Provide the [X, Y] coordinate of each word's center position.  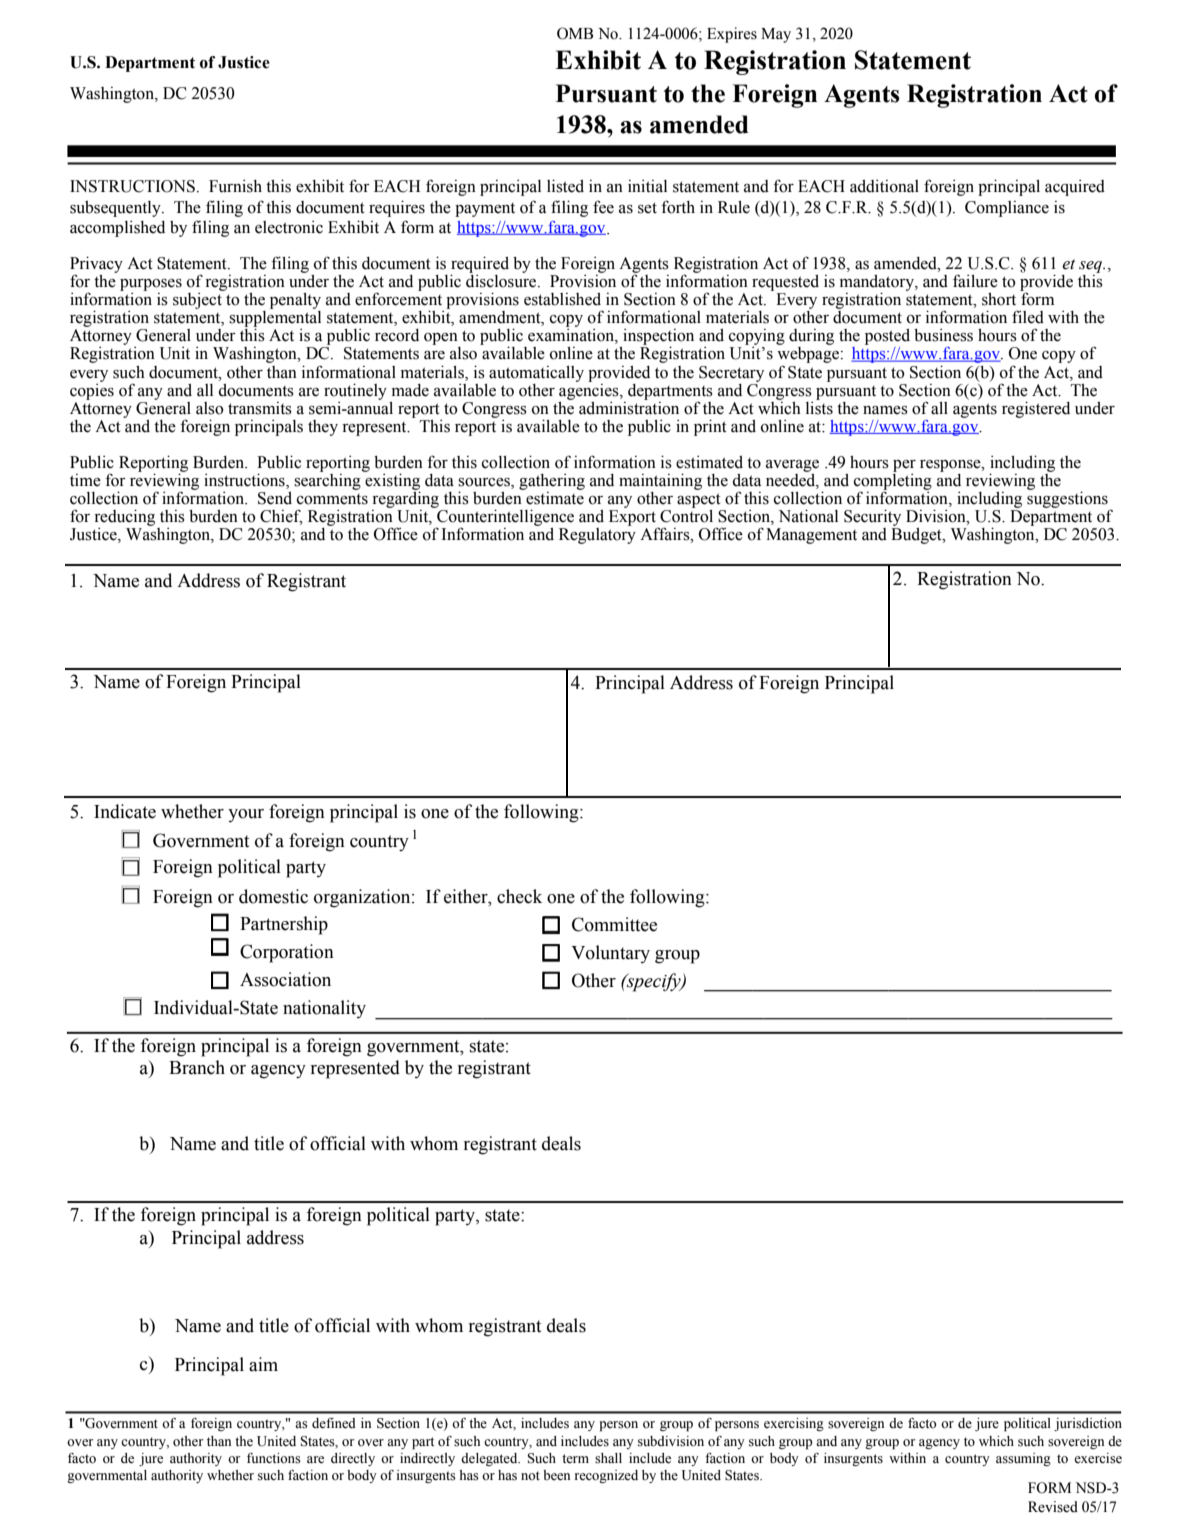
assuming [1023, 1459]
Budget [917, 534]
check [519, 896]
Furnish [235, 186]
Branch [197, 1067]
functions [274, 1458]
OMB [575, 33]
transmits [260, 408]
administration [629, 407]
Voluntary [610, 954]
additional [884, 186]
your [246, 815]
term [575, 1459]
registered [1036, 409]
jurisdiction [1088, 1424]
